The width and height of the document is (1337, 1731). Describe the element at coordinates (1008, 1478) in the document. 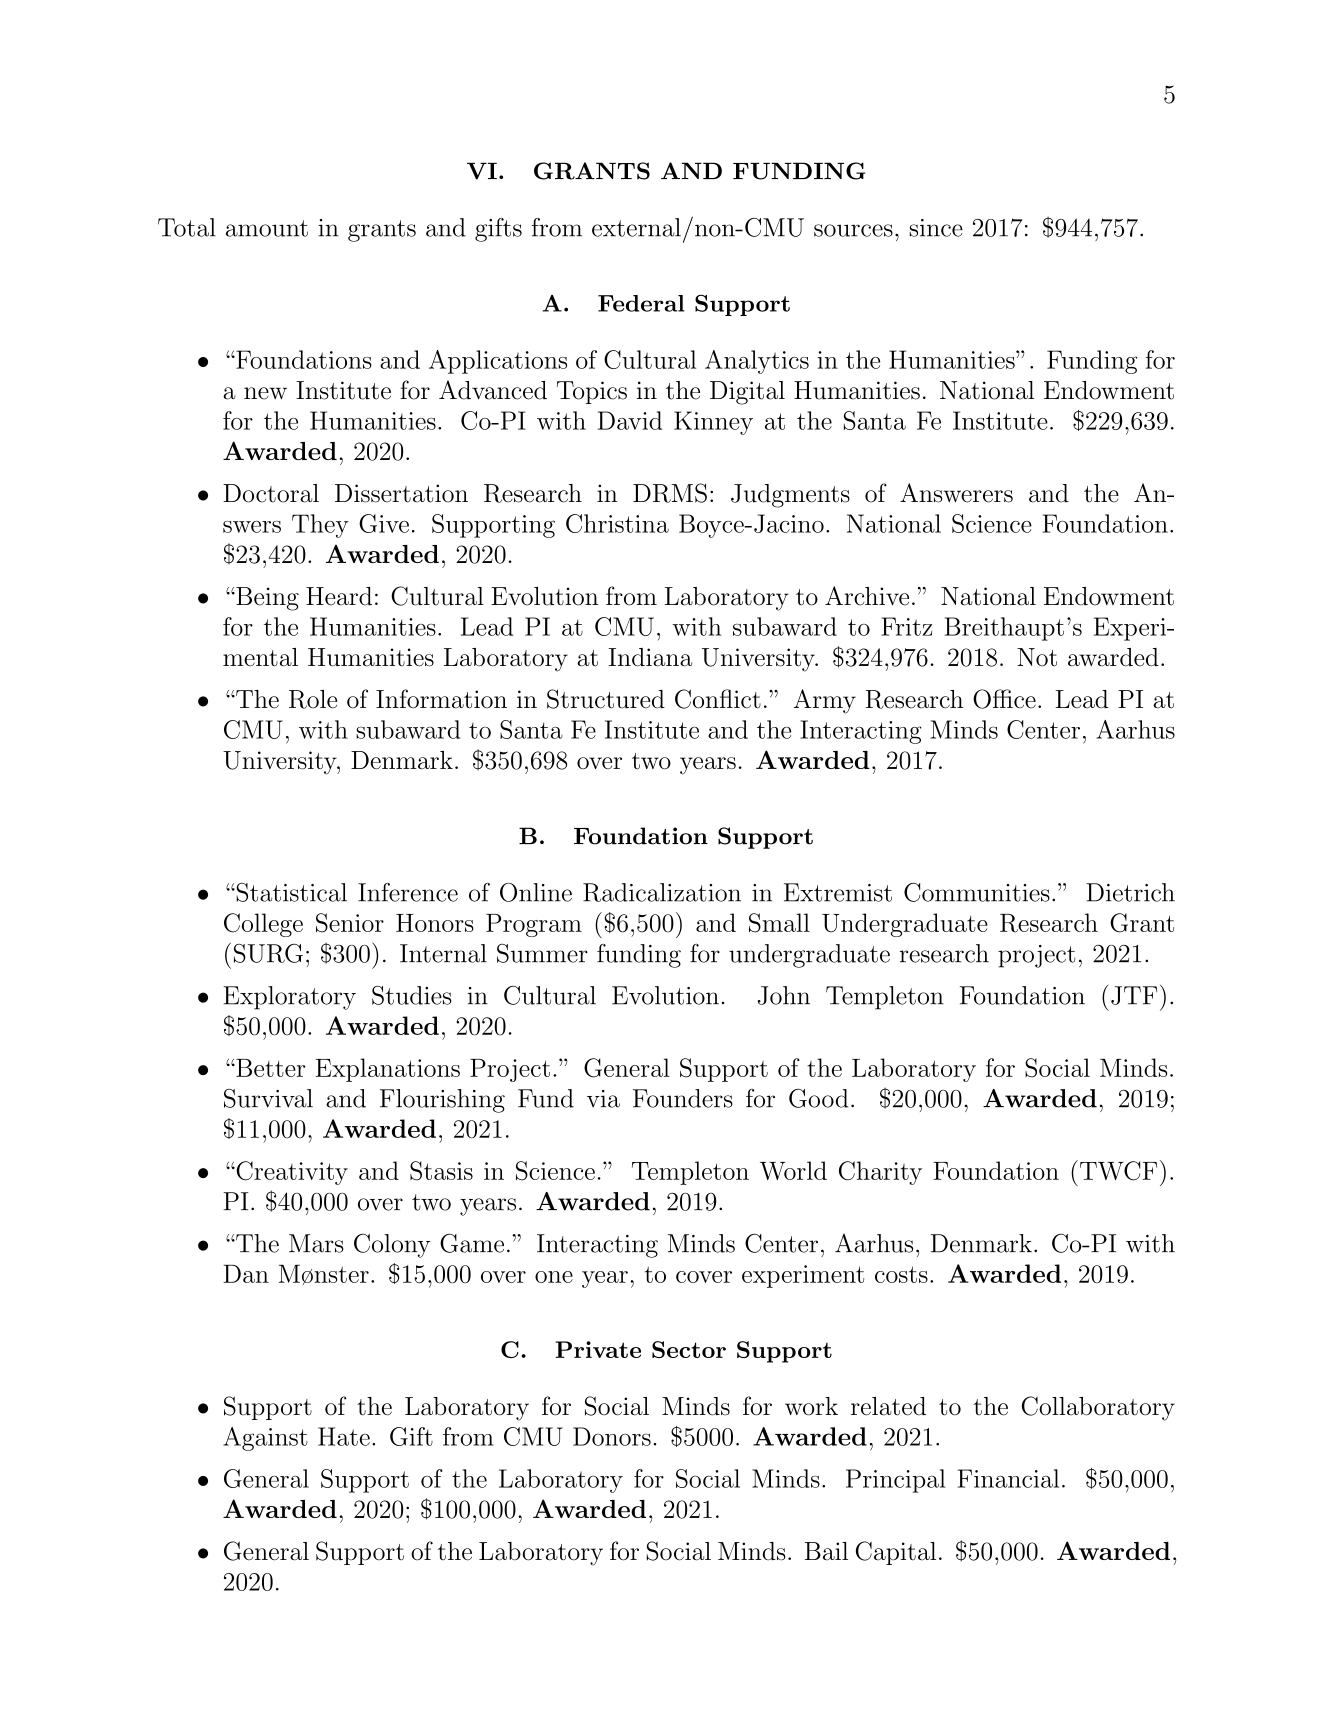

I see `Financial` at that location.
